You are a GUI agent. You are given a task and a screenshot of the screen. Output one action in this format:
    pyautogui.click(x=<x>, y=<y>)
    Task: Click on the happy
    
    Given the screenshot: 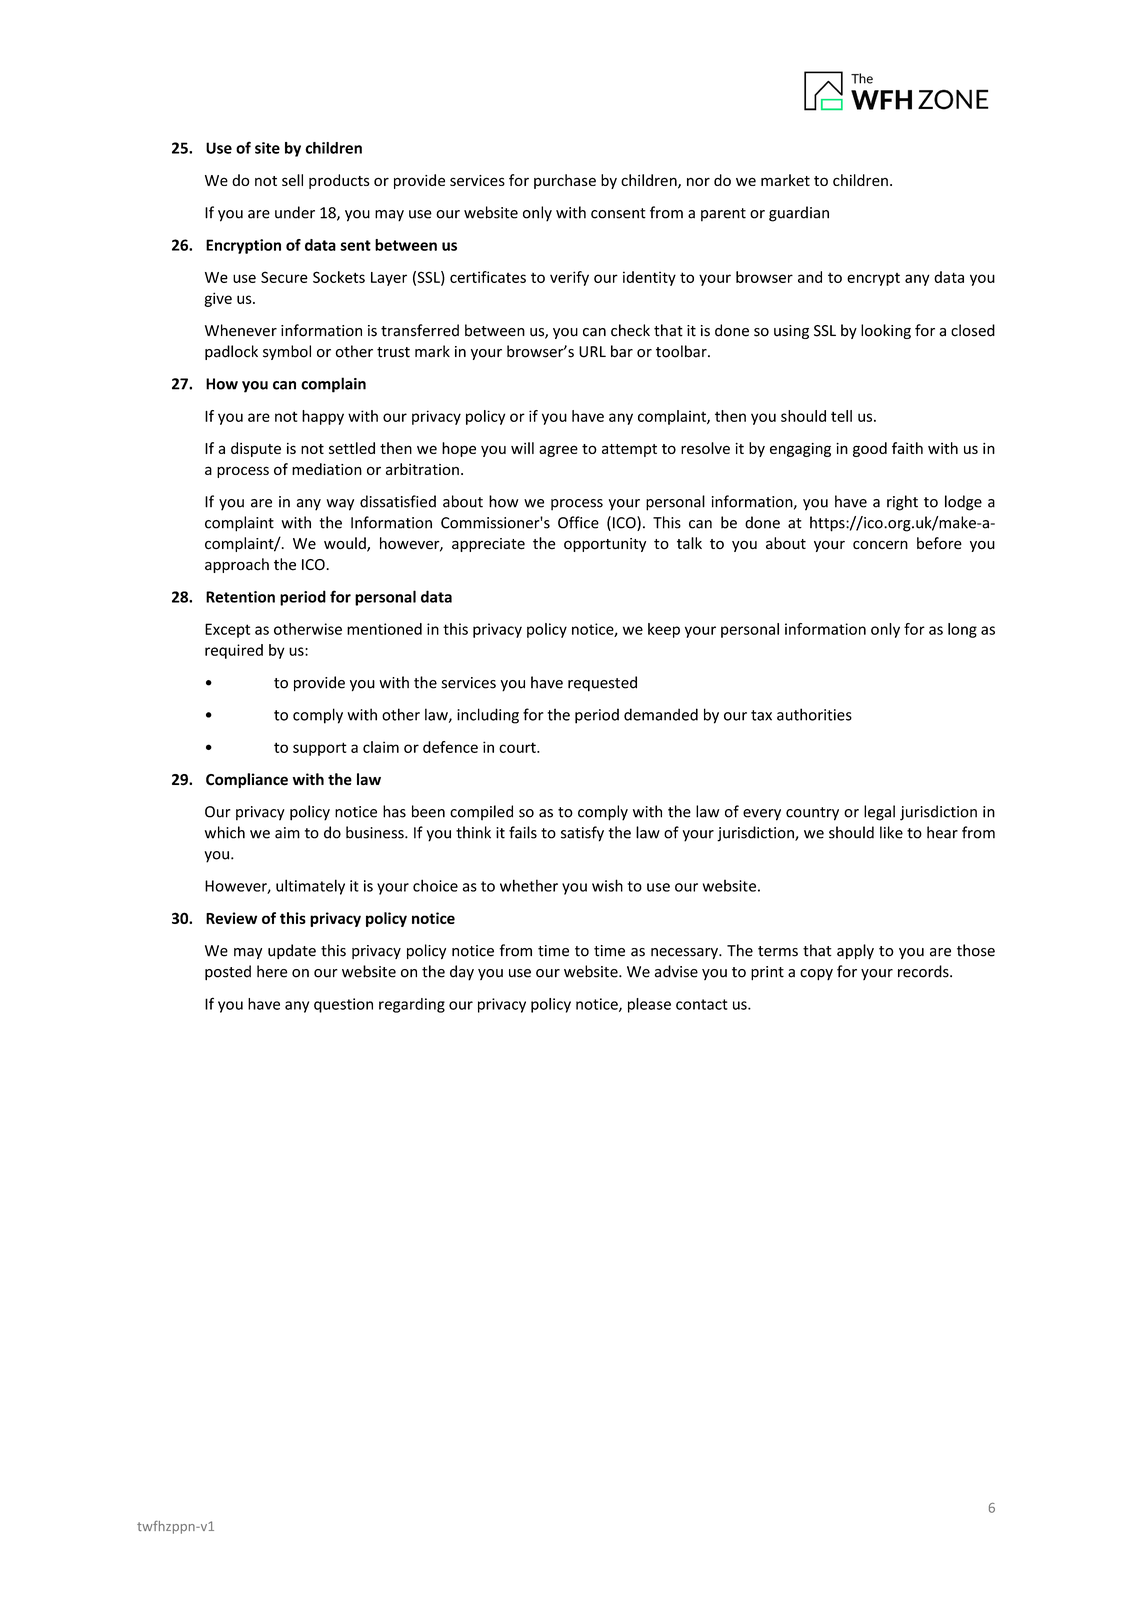 What is the action you would take?
    pyautogui.click(x=323, y=417)
